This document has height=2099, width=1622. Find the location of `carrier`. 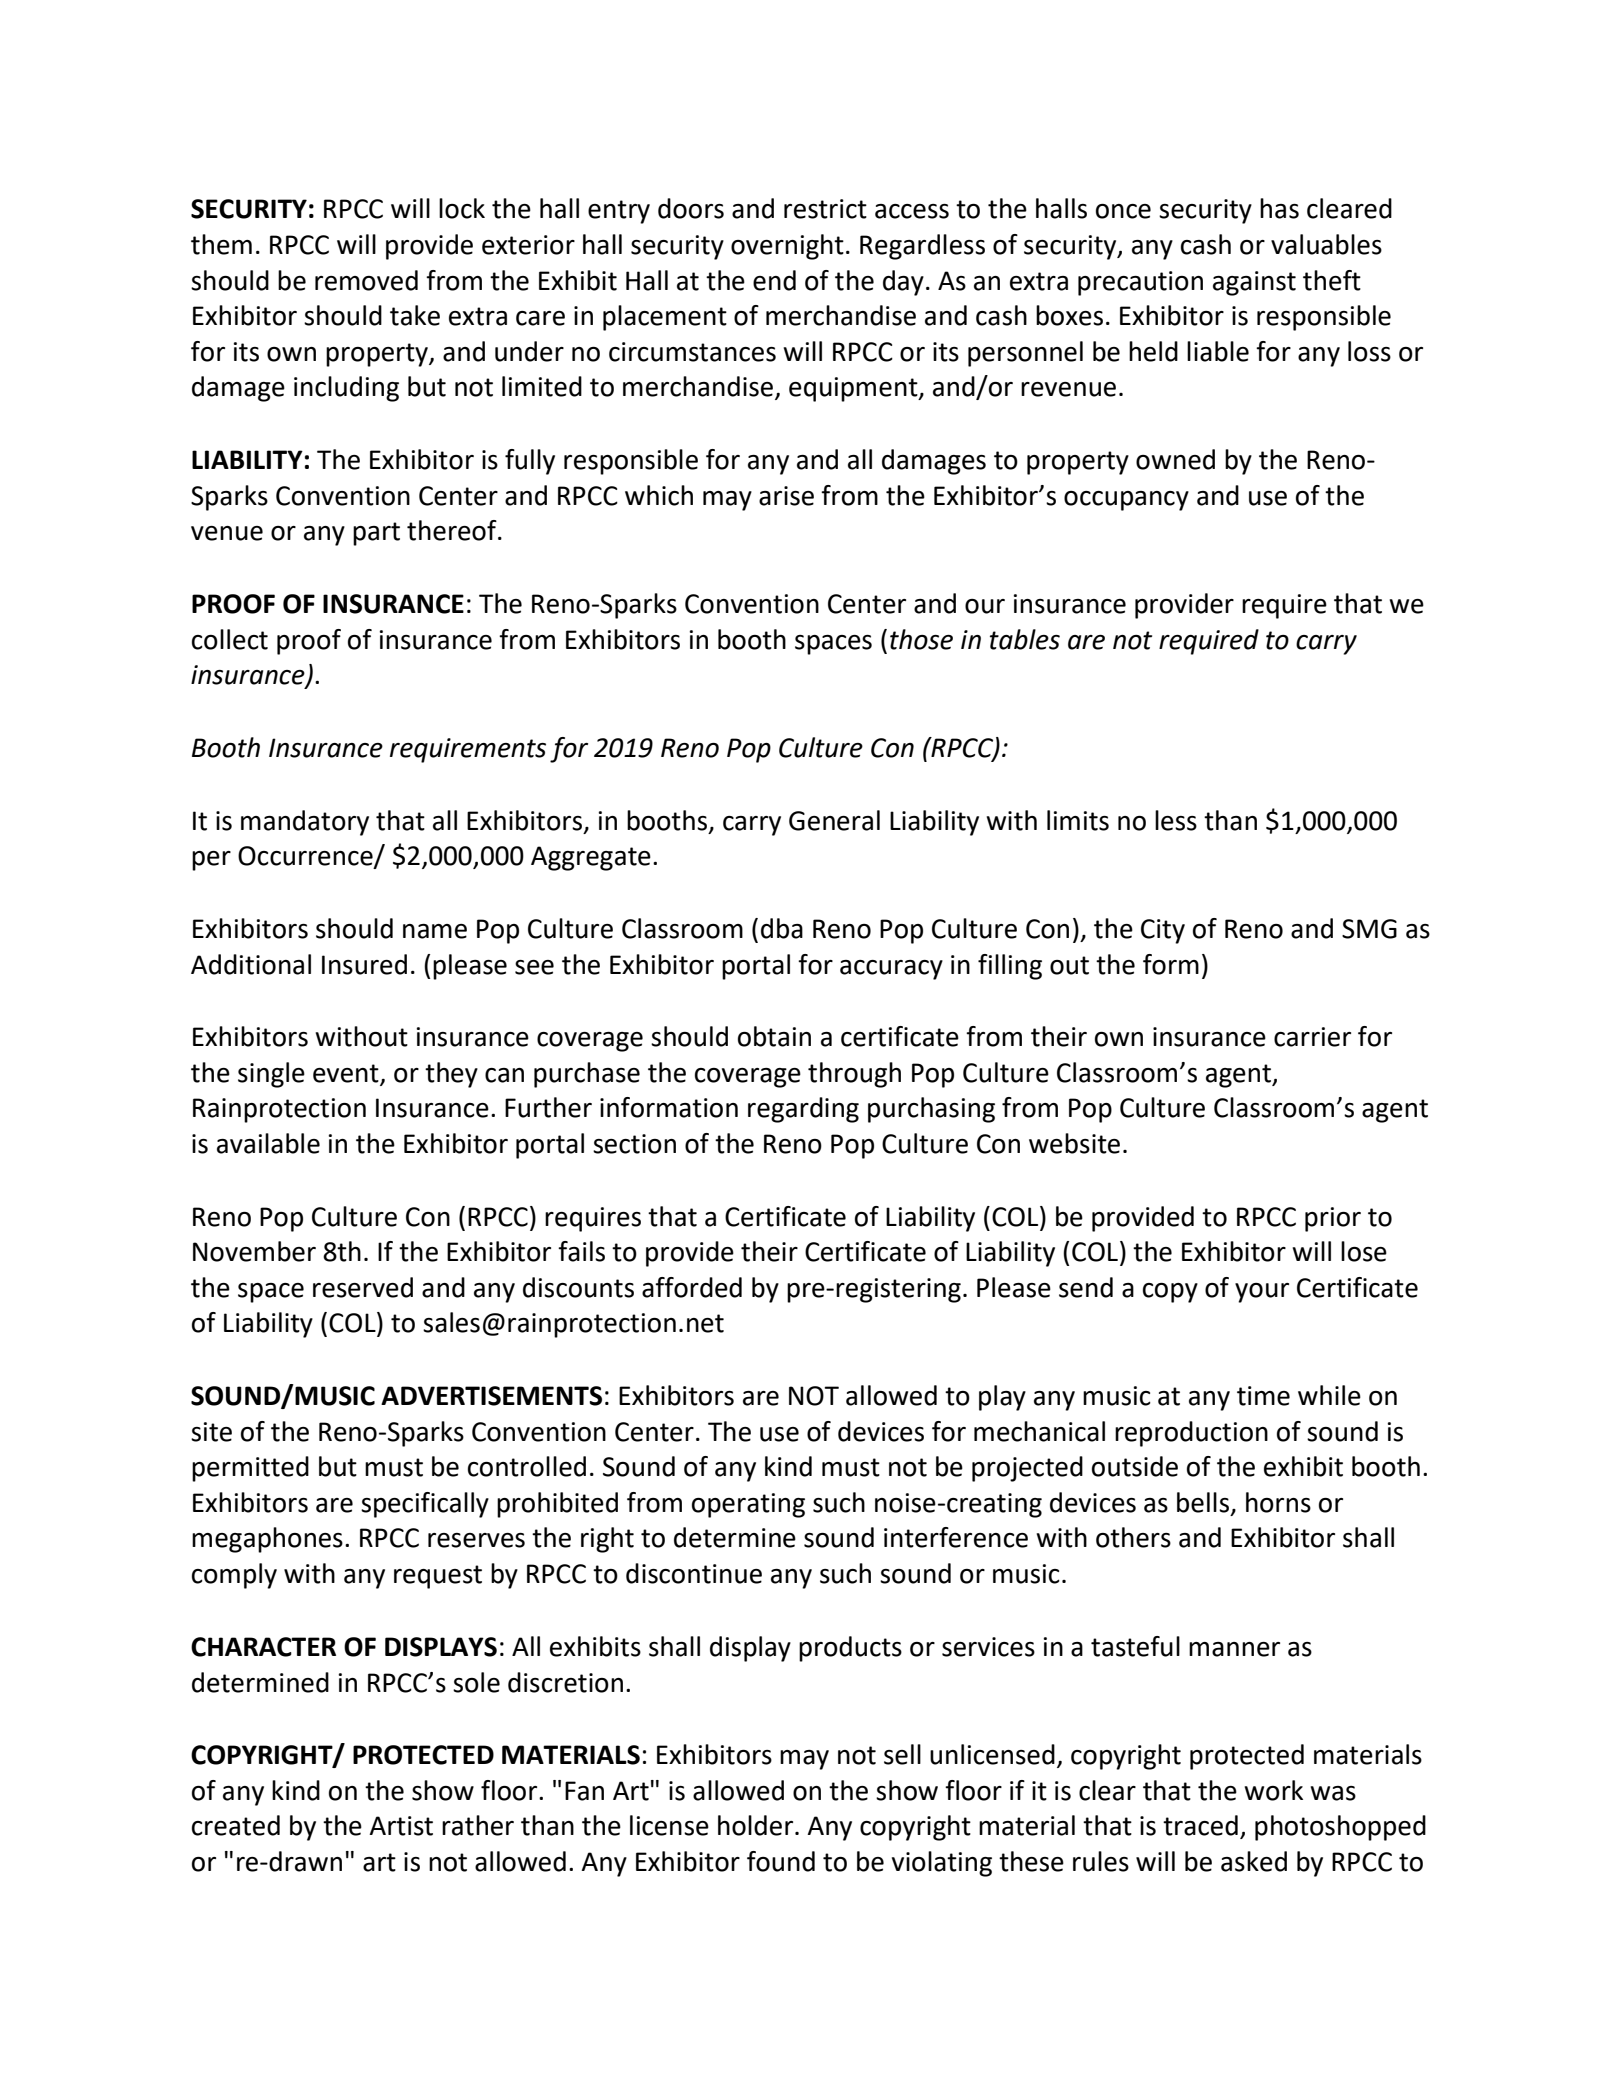

carrier is located at coordinates (1312, 1037).
